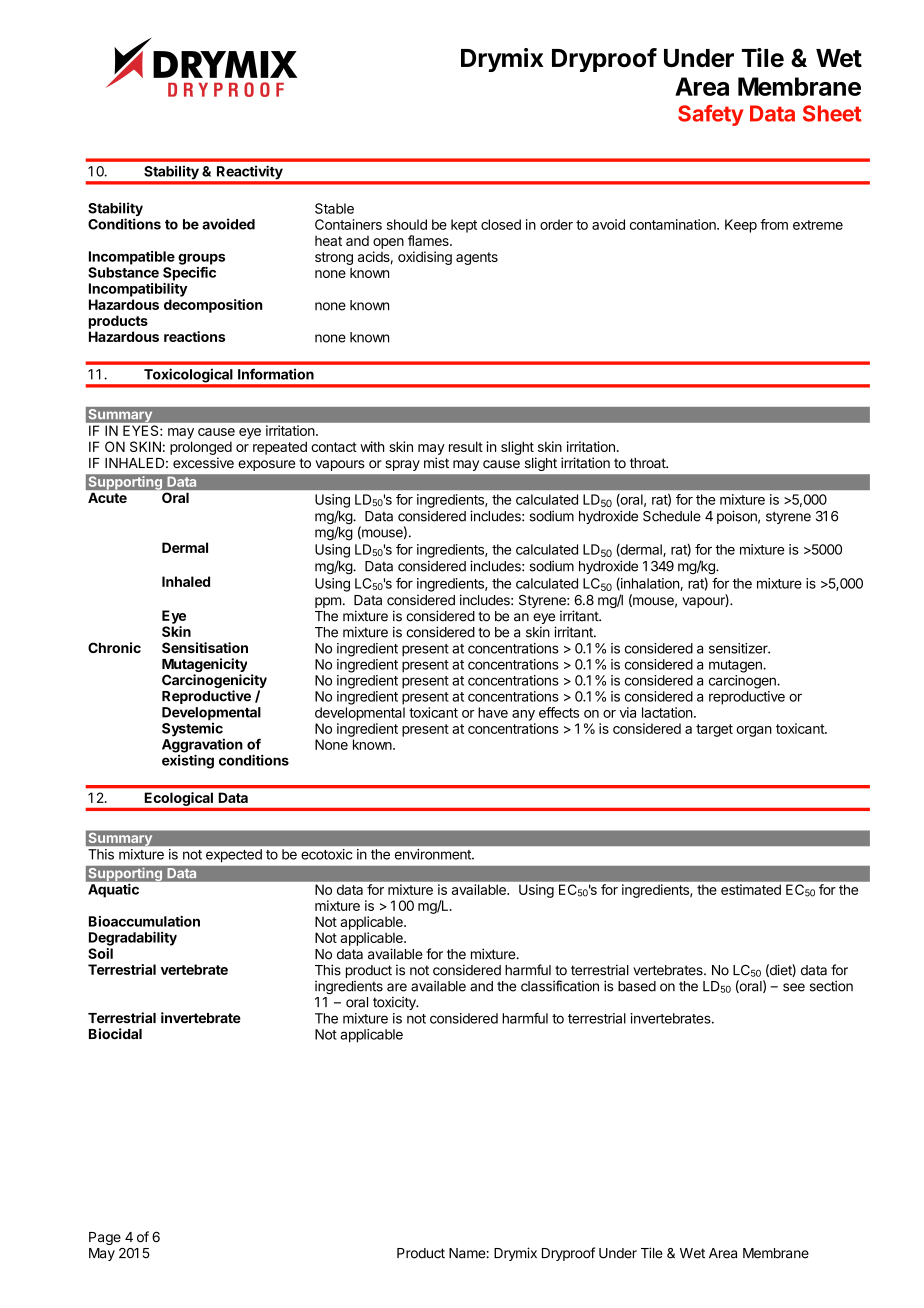  I want to click on organ, so click(754, 731).
